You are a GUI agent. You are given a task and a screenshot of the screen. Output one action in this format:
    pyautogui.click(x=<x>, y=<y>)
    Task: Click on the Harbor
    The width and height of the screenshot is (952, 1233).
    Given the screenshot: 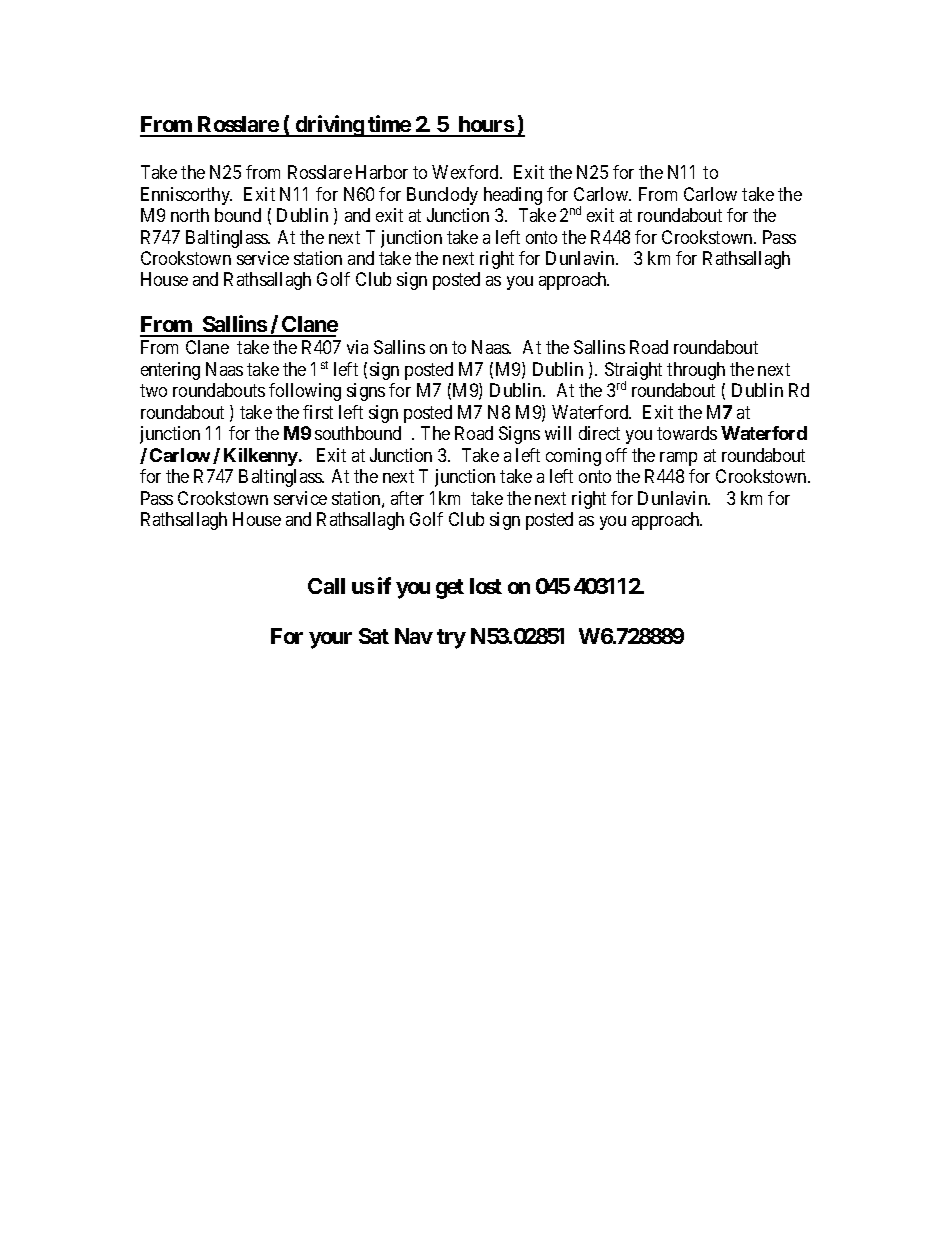 What is the action you would take?
    pyautogui.click(x=382, y=172)
